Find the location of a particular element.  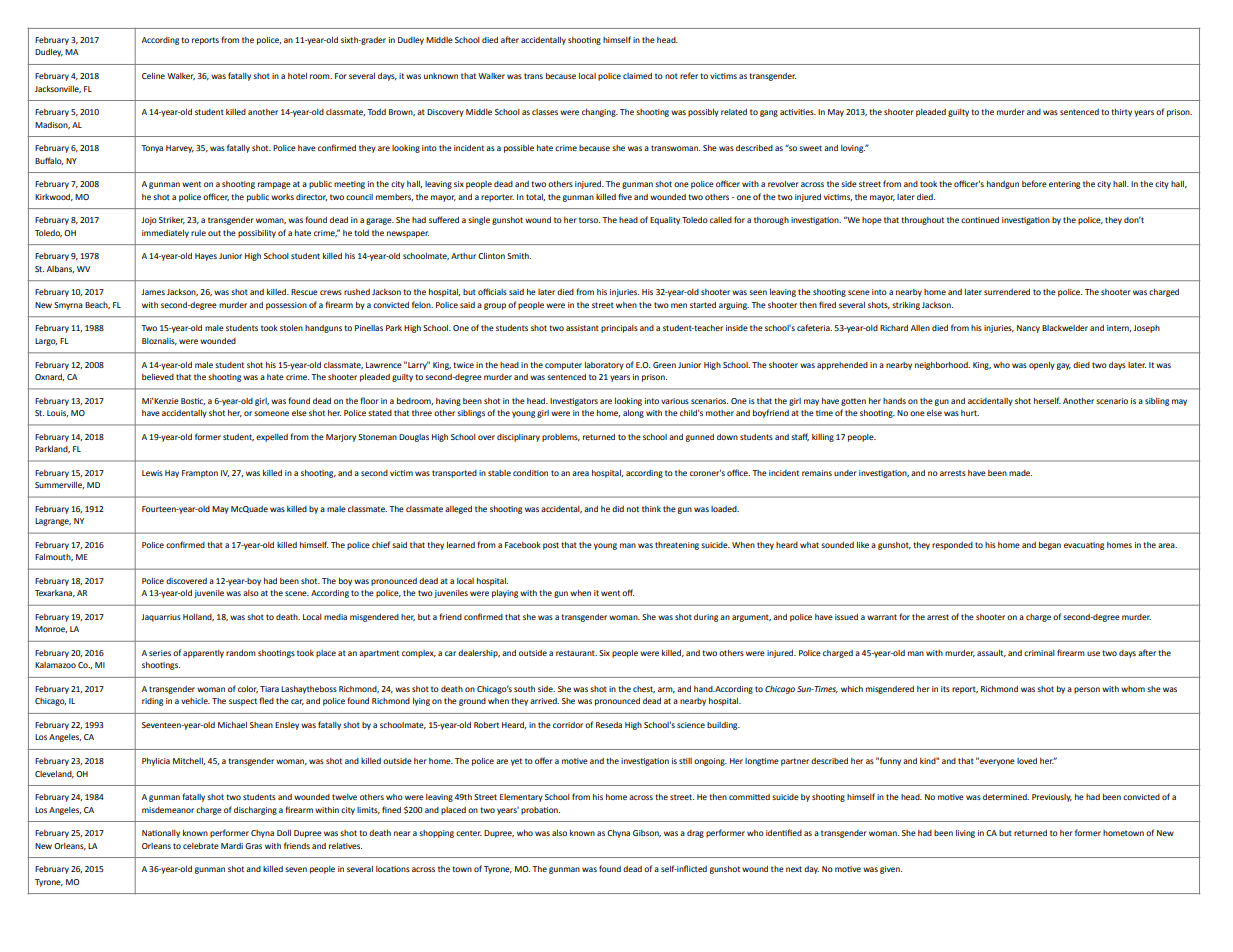

made is located at coordinates (1020, 473).
